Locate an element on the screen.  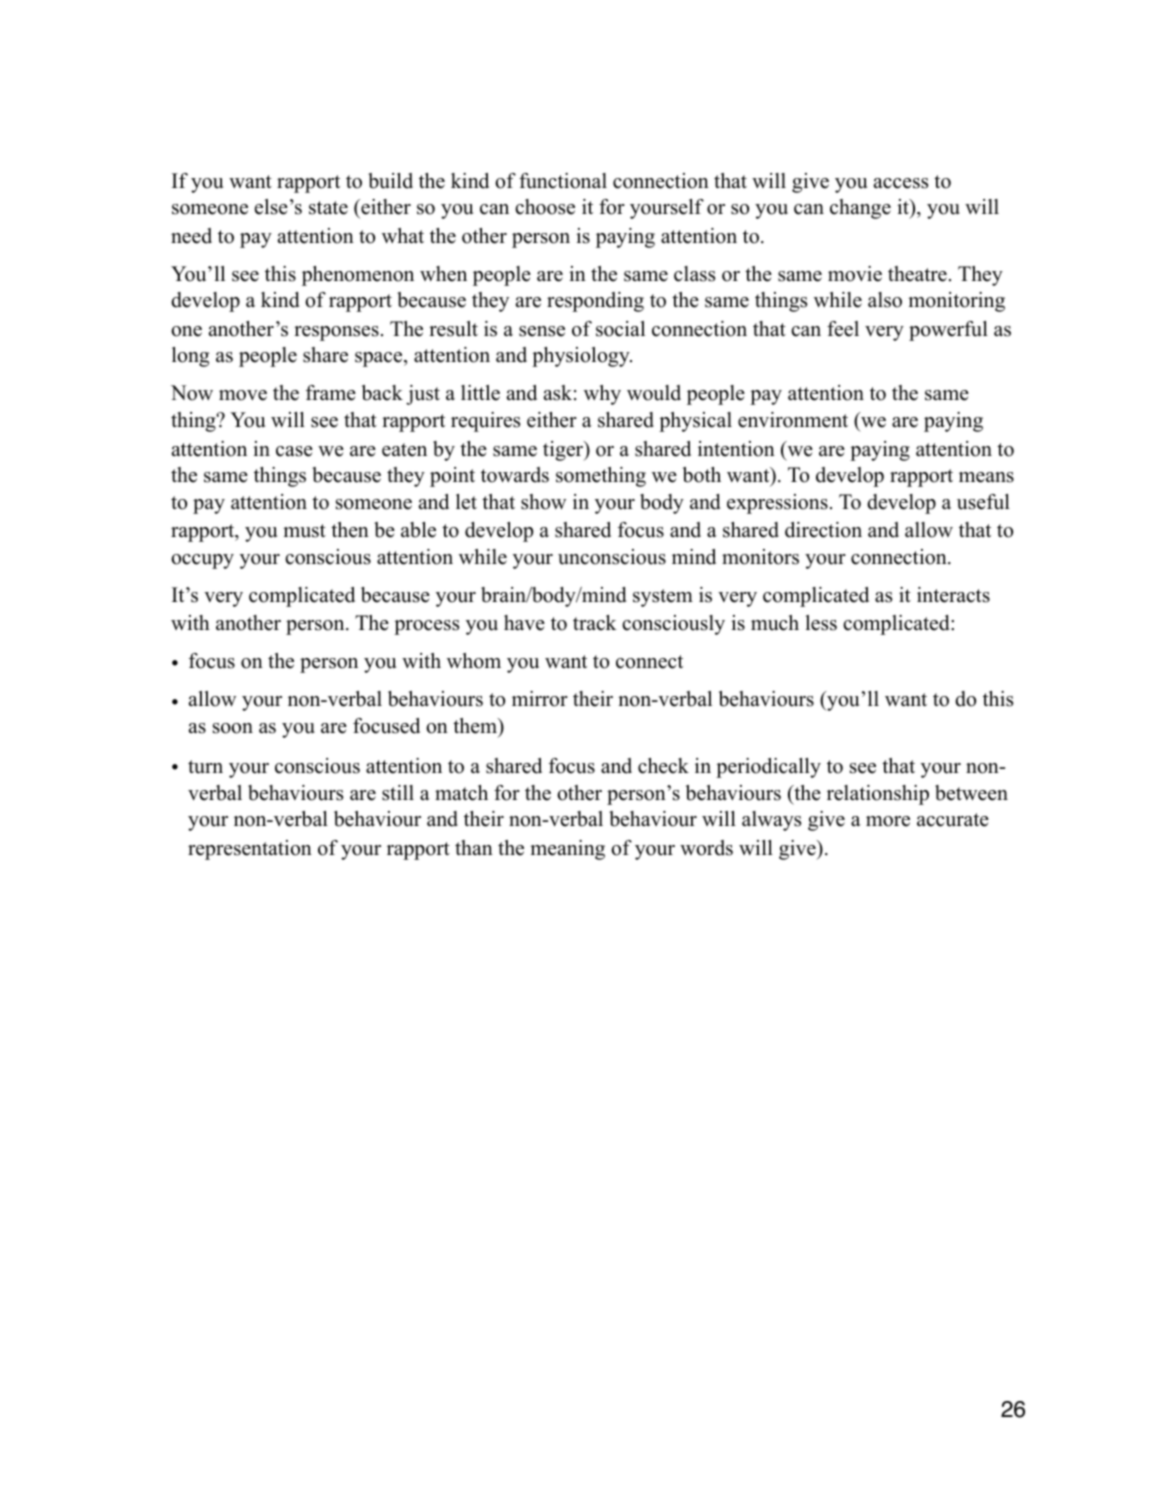
state is located at coordinates (328, 208).
